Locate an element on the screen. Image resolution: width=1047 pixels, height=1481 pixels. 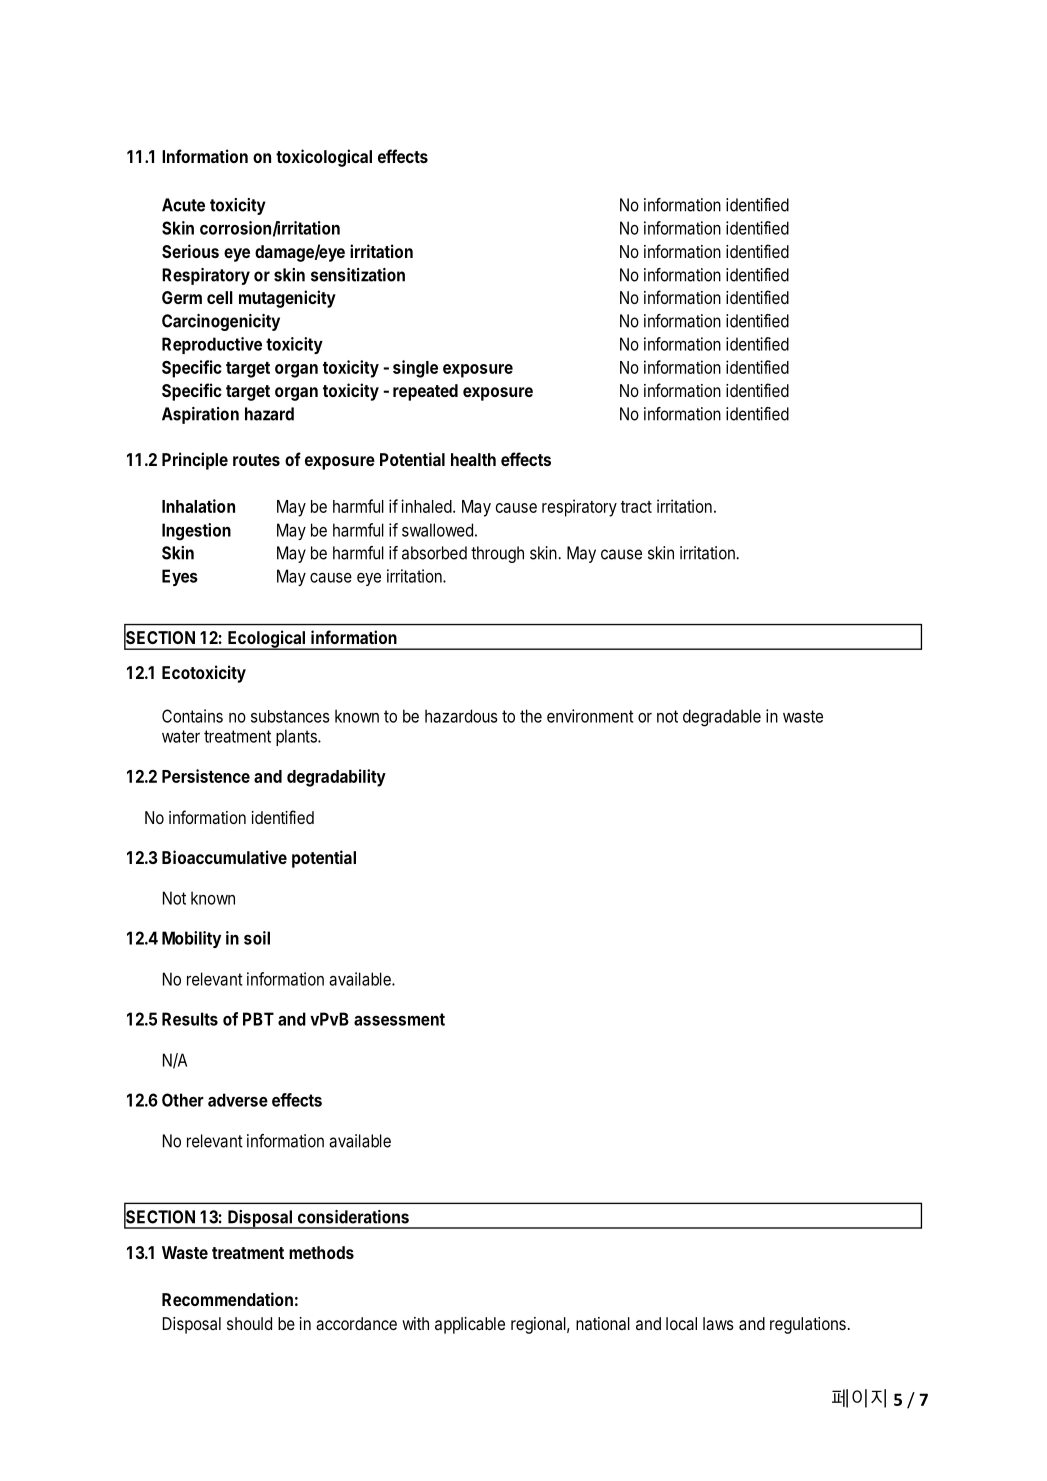
assessment is located at coordinates (399, 1019).
